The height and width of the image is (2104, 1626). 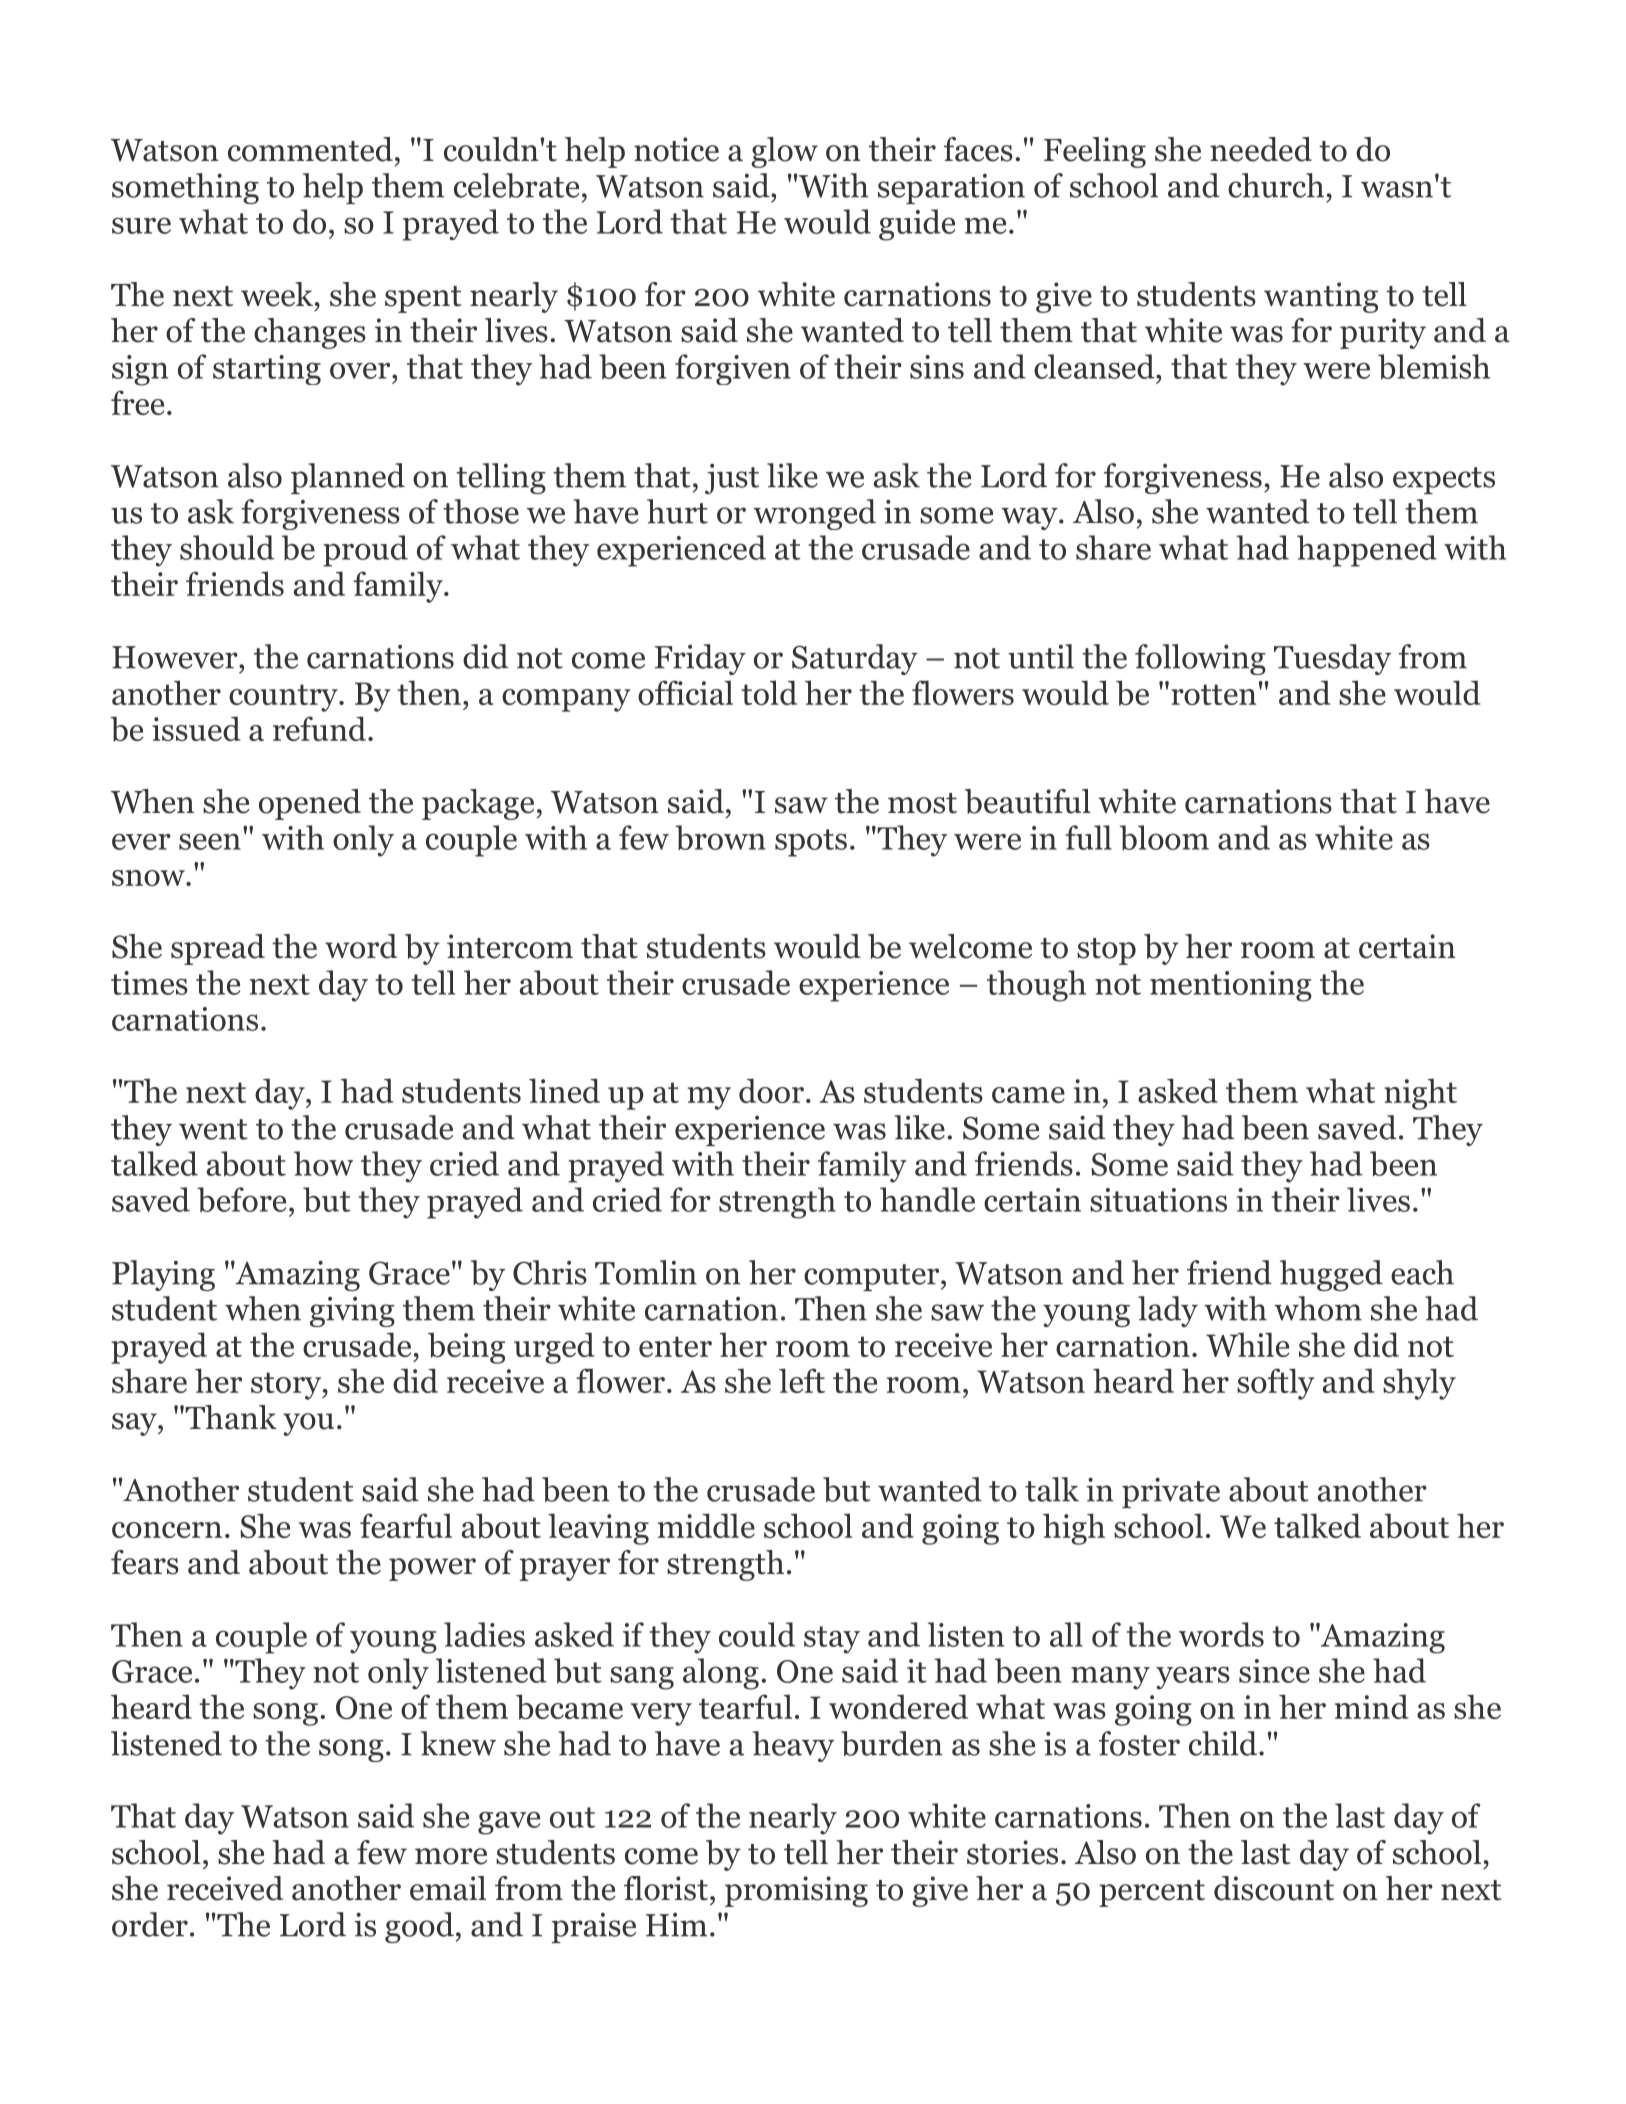 I want to click on good, so click(x=419, y=1927).
